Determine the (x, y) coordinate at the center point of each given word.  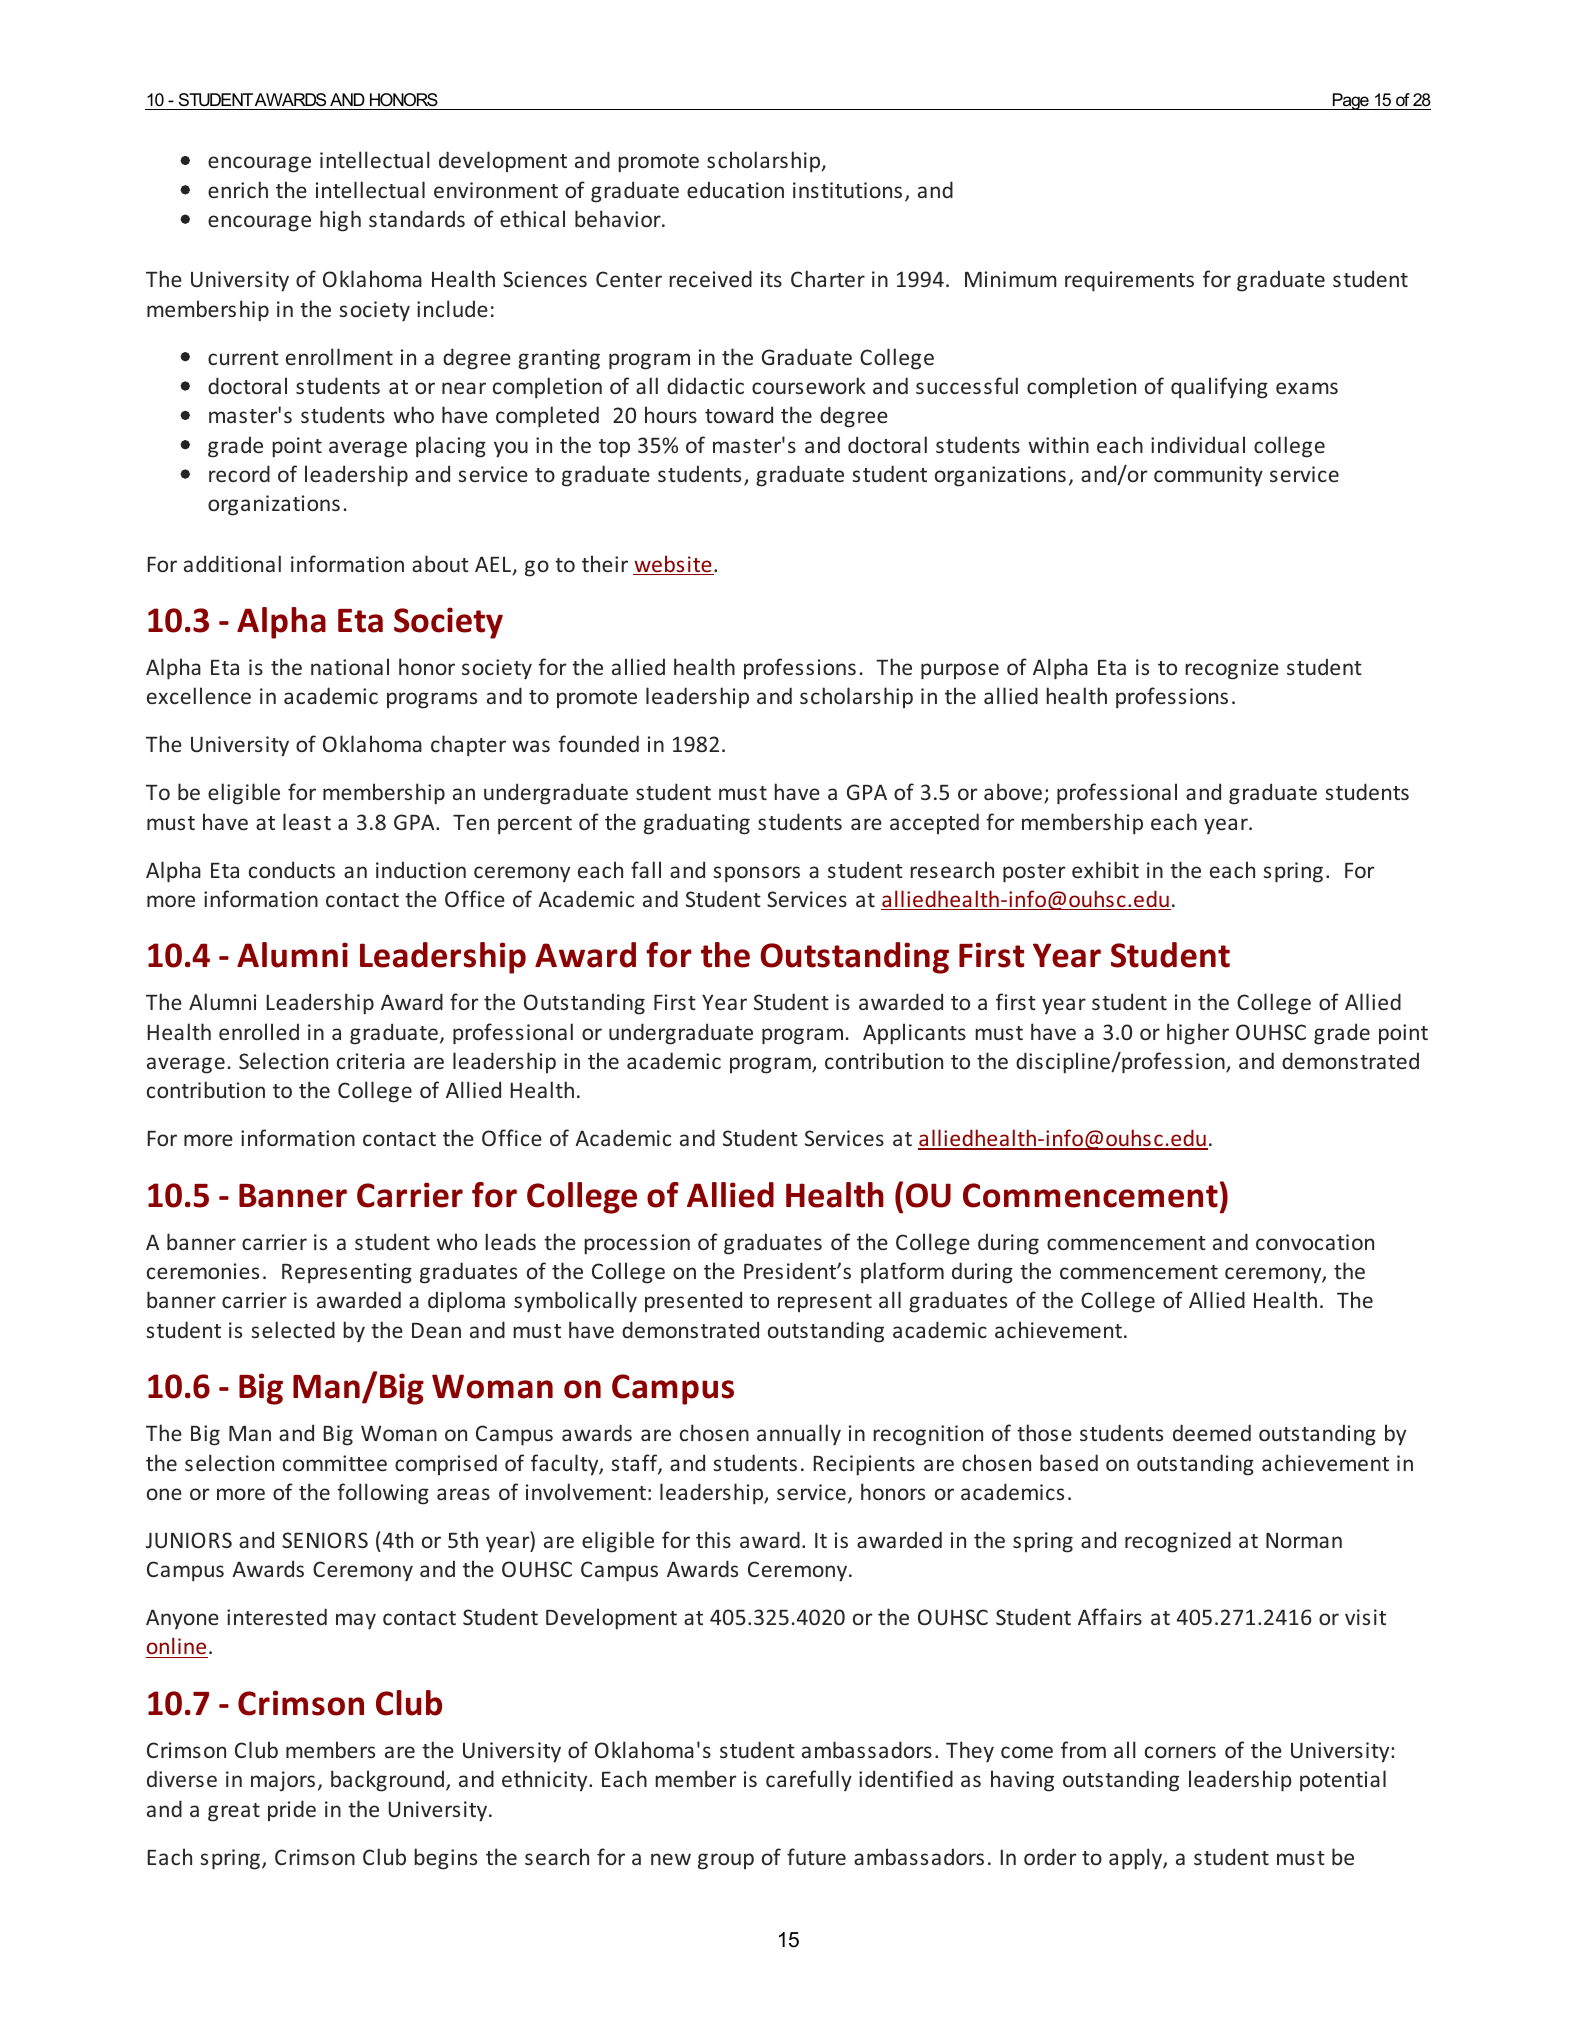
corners (1180, 1752)
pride (292, 1810)
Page (1350, 101)
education (735, 189)
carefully (809, 1780)
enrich (238, 189)
